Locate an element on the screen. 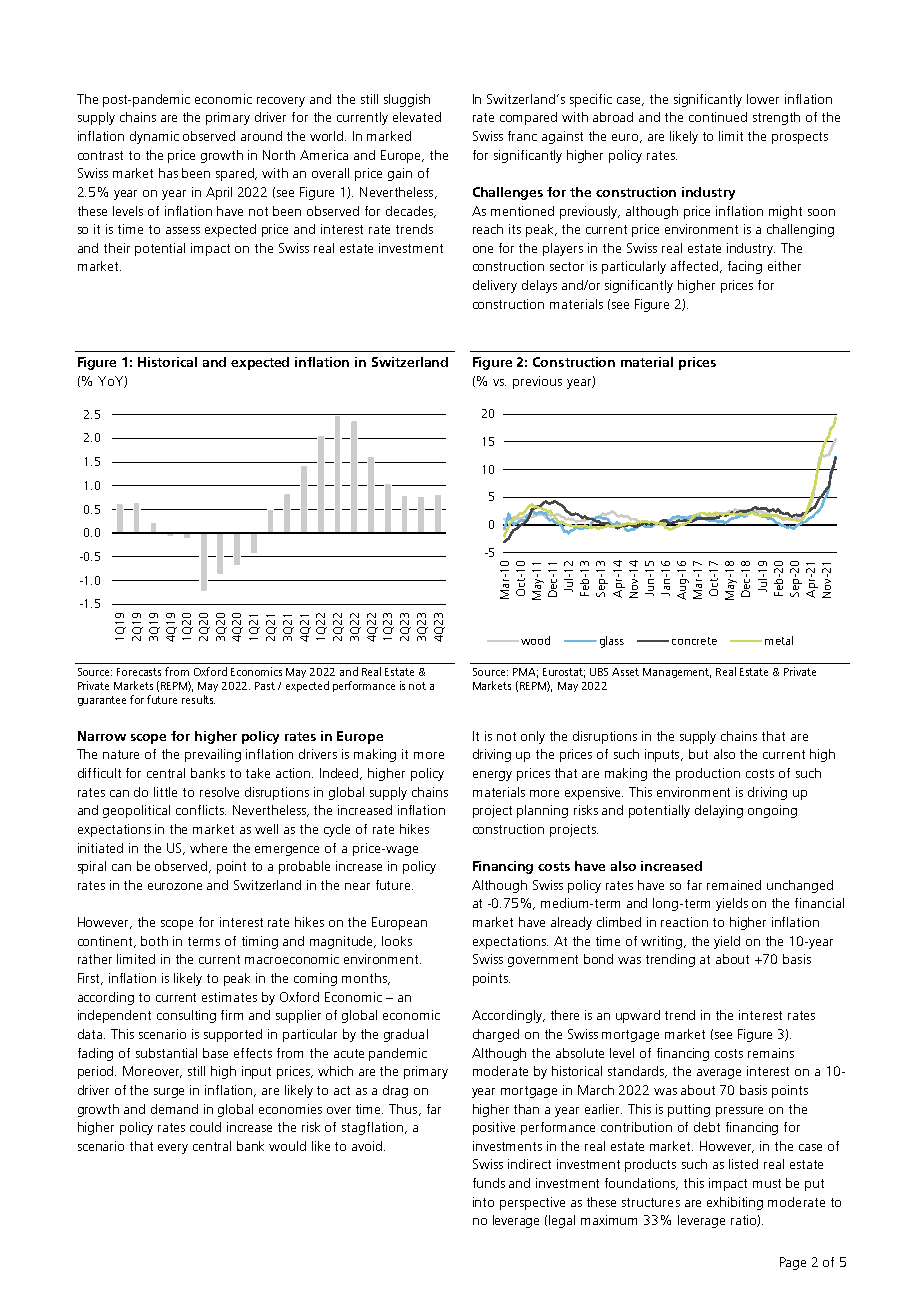  near is located at coordinates (357, 886).
